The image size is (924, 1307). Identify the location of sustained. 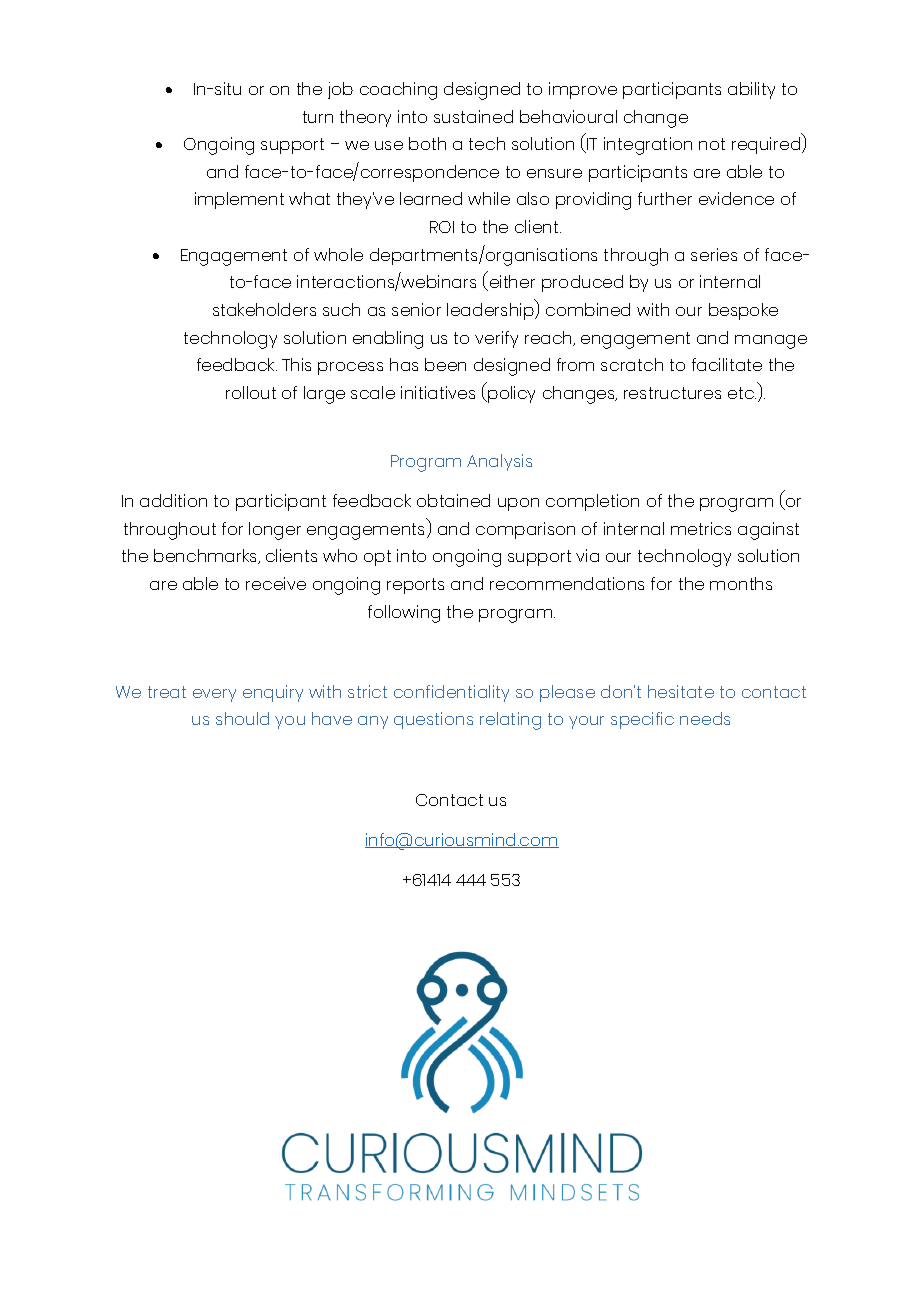
(473, 116).
